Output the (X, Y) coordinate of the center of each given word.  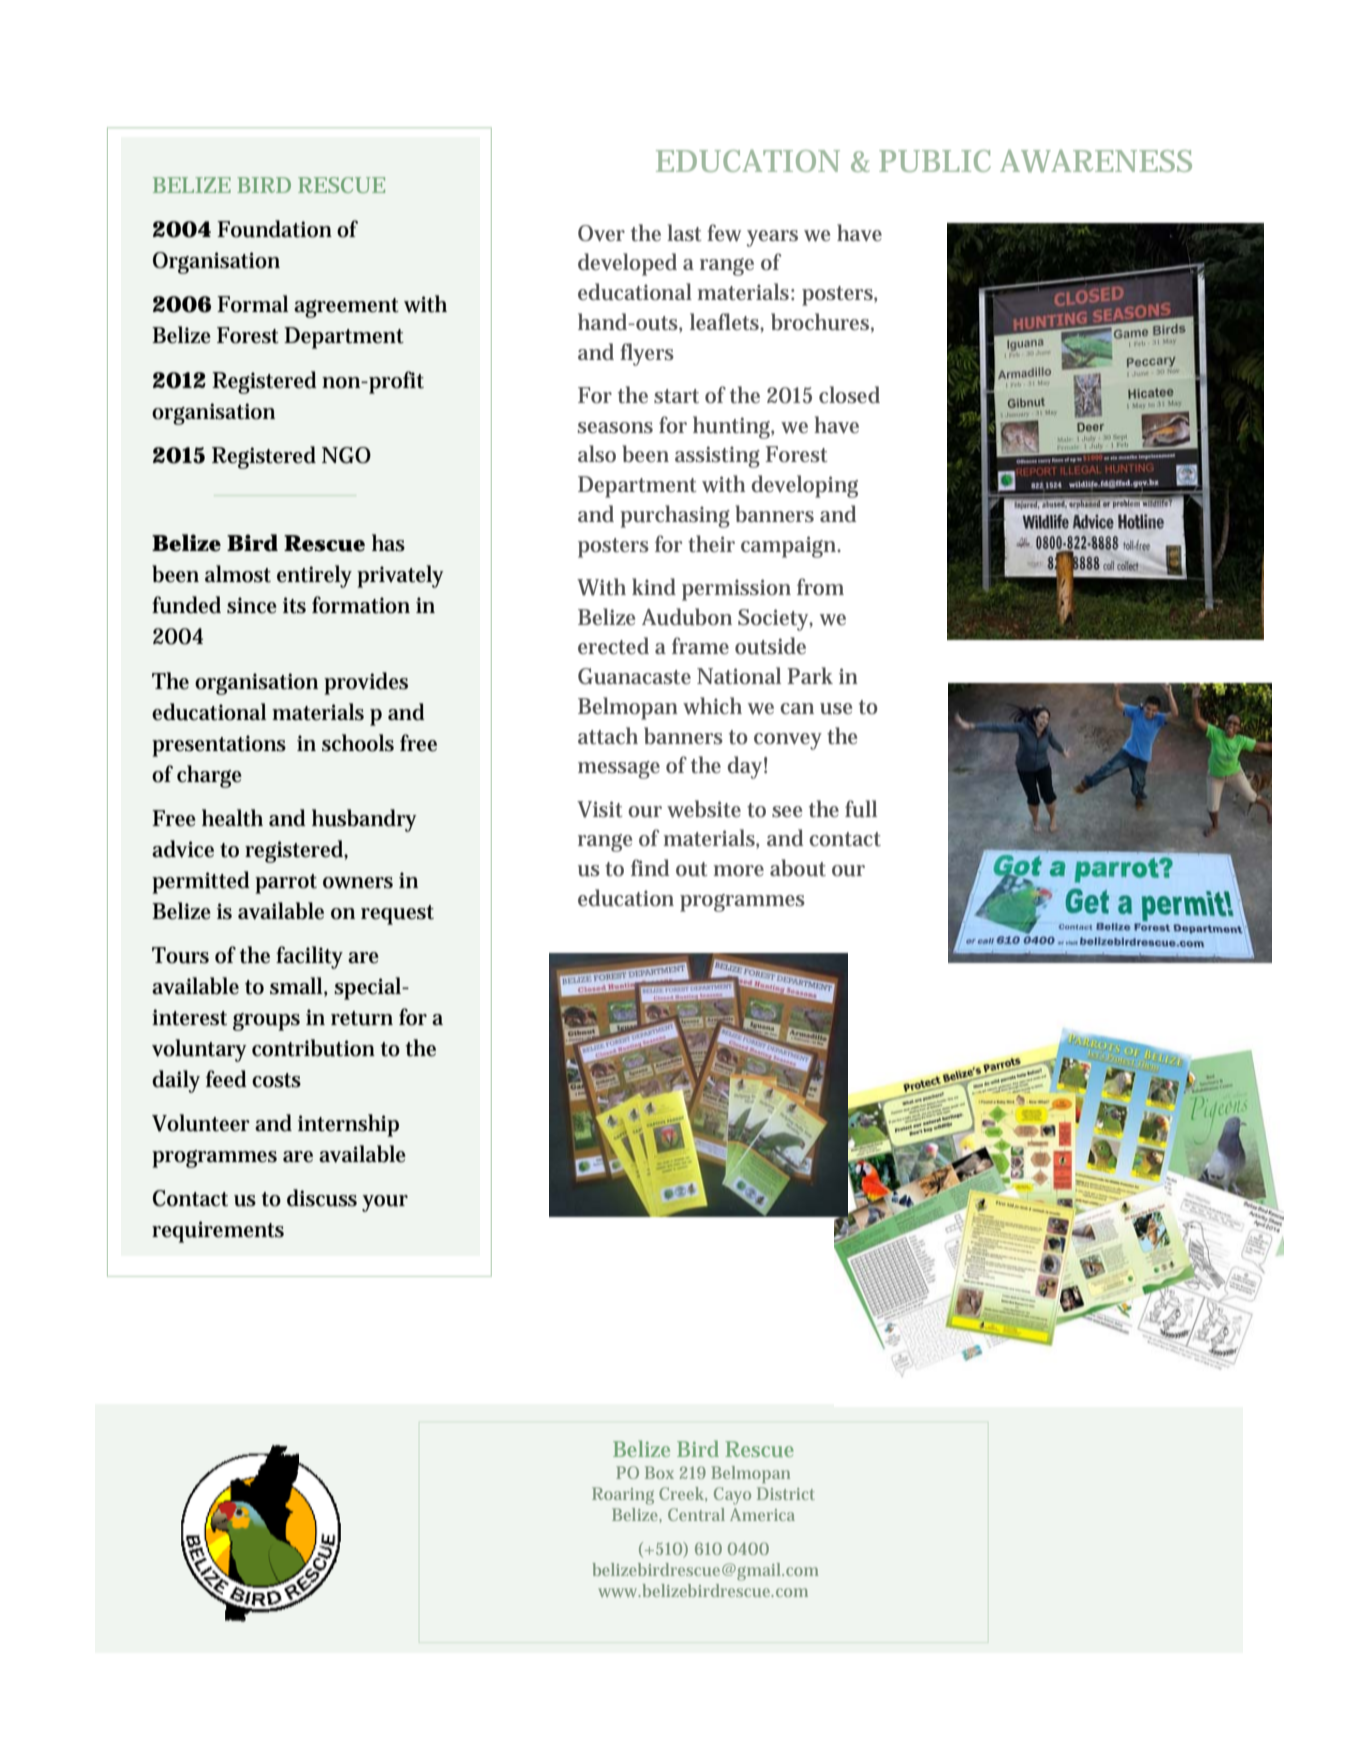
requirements (218, 1232)
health (232, 818)
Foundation (274, 229)
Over (601, 233)
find (650, 868)
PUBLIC (935, 161)
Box (659, 1472)
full (861, 809)
